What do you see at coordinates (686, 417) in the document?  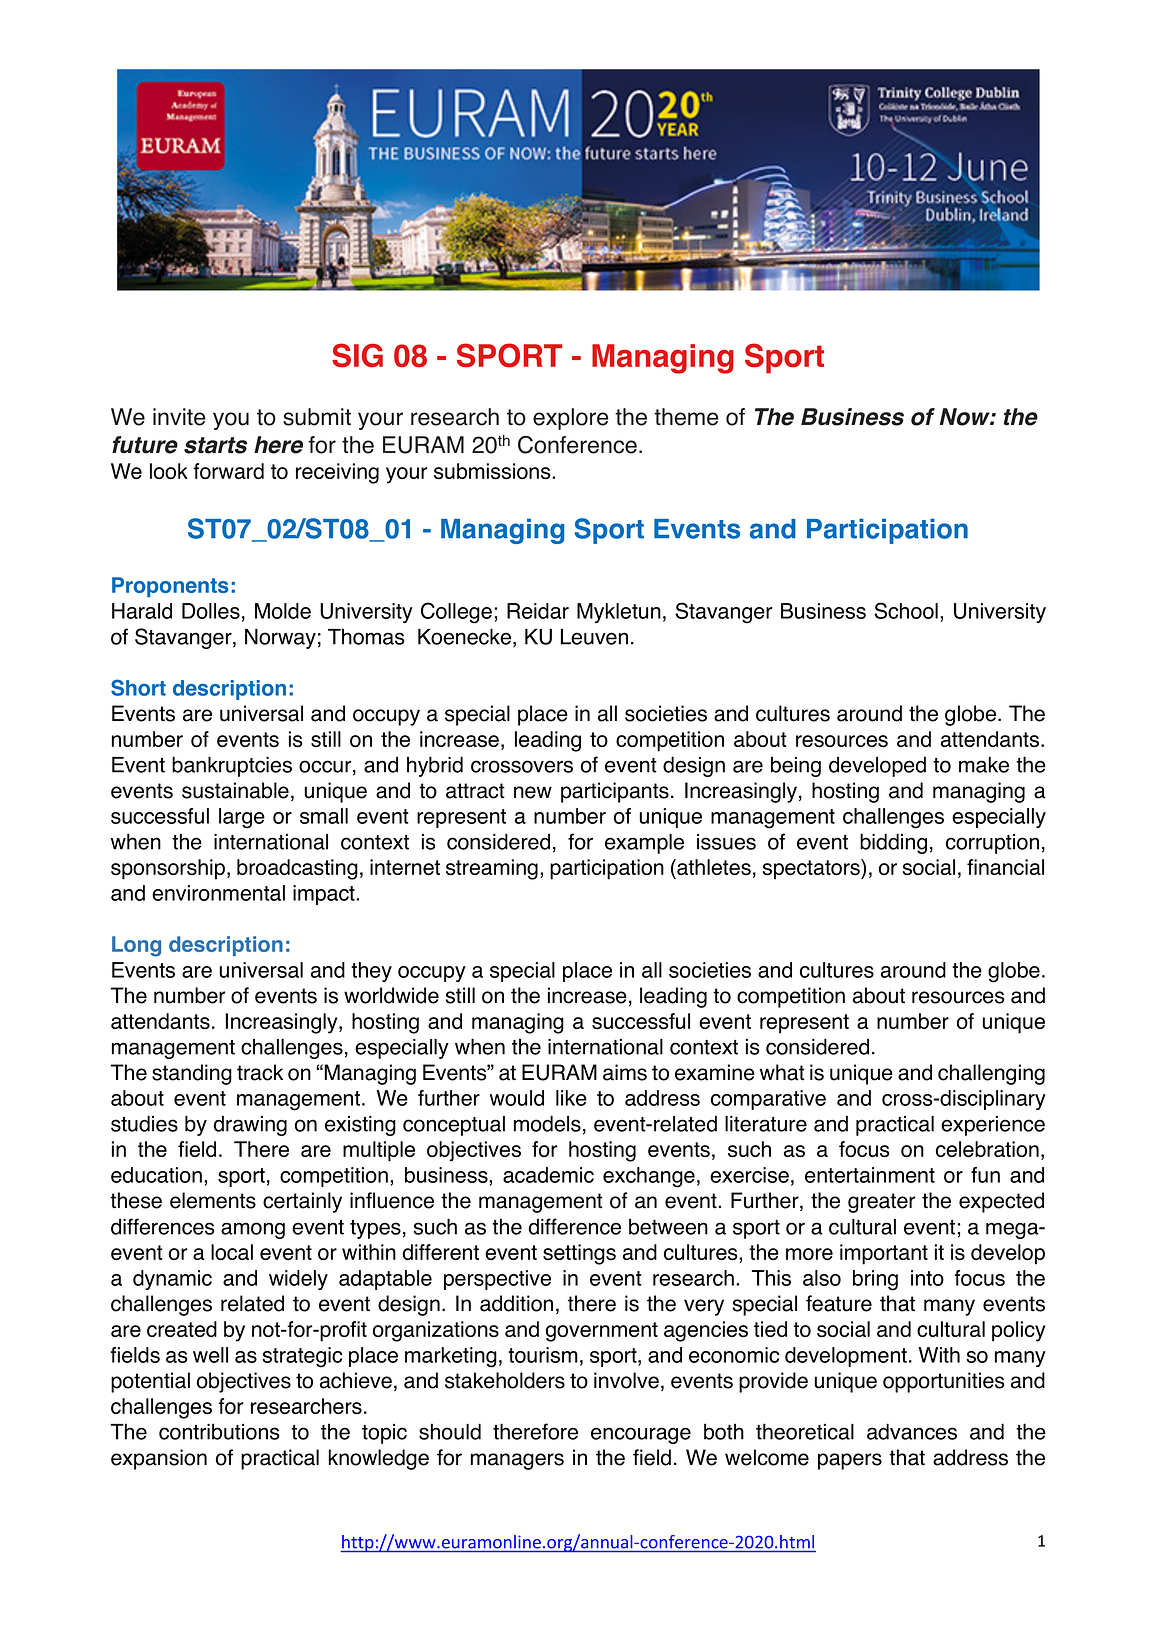 I see `theme` at bounding box center [686, 417].
